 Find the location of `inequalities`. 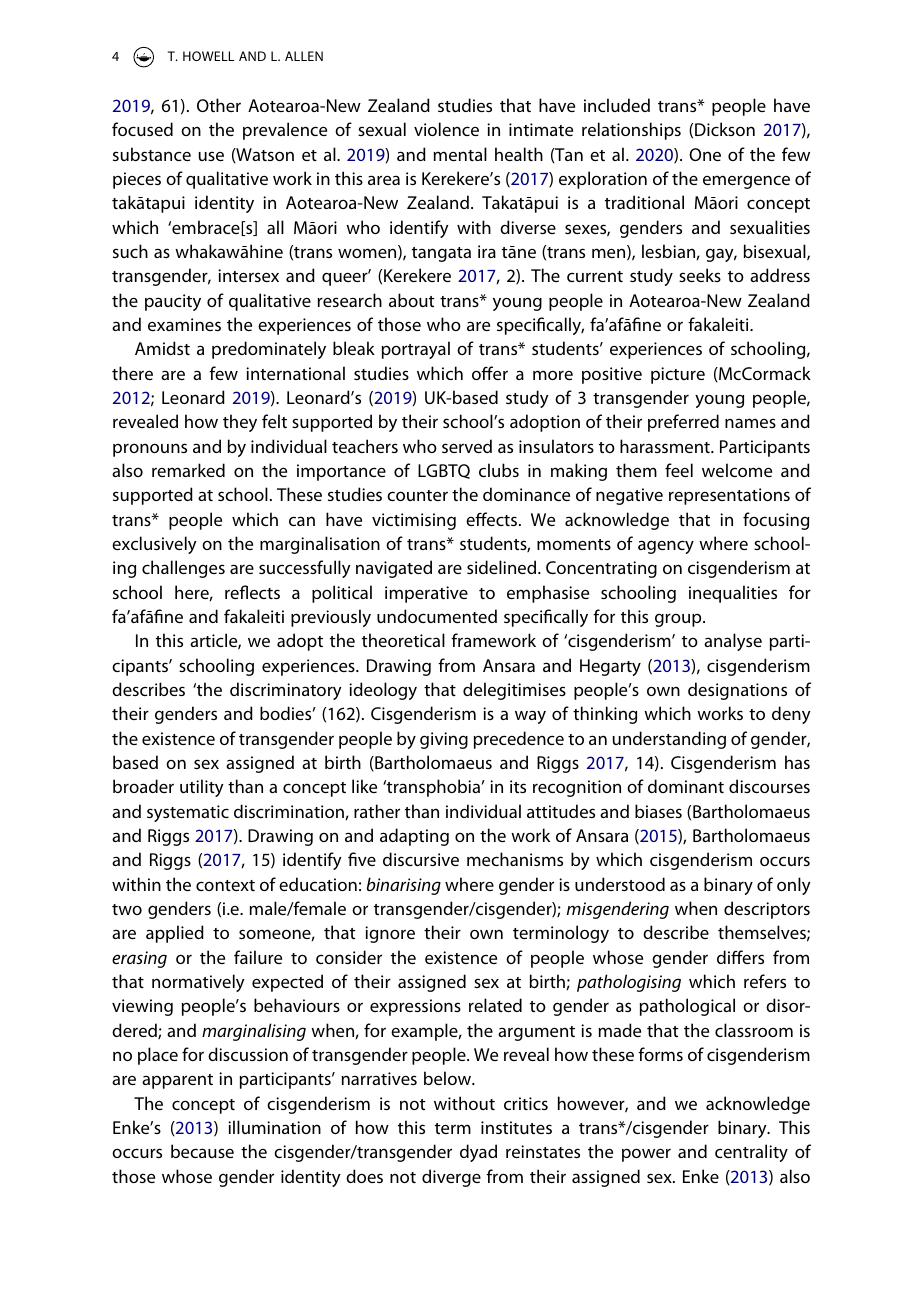

inequalities is located at coordinates (733, 594).
